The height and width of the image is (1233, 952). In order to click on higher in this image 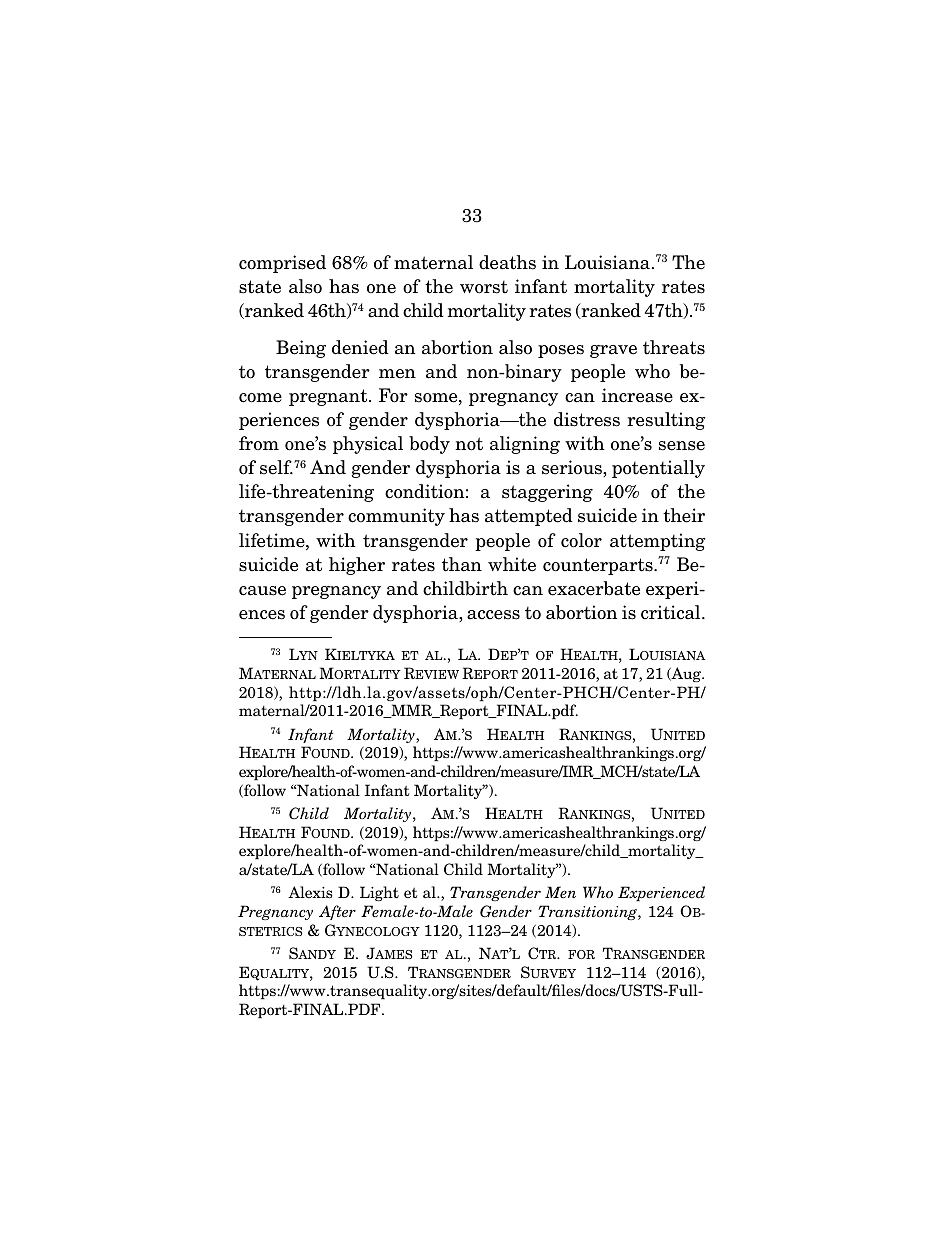, I will do `click(357, 566)`.
